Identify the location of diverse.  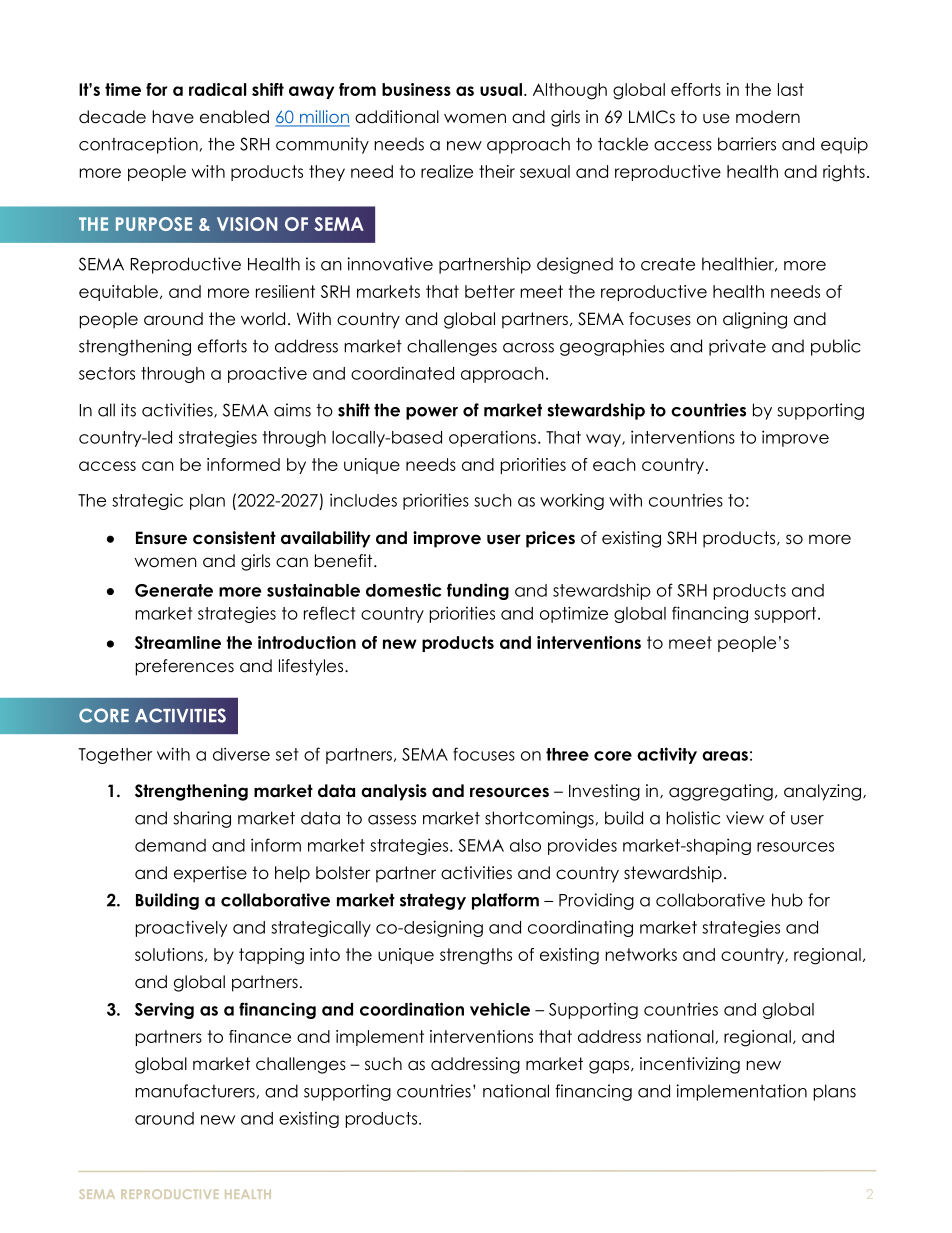
(241, 754).
